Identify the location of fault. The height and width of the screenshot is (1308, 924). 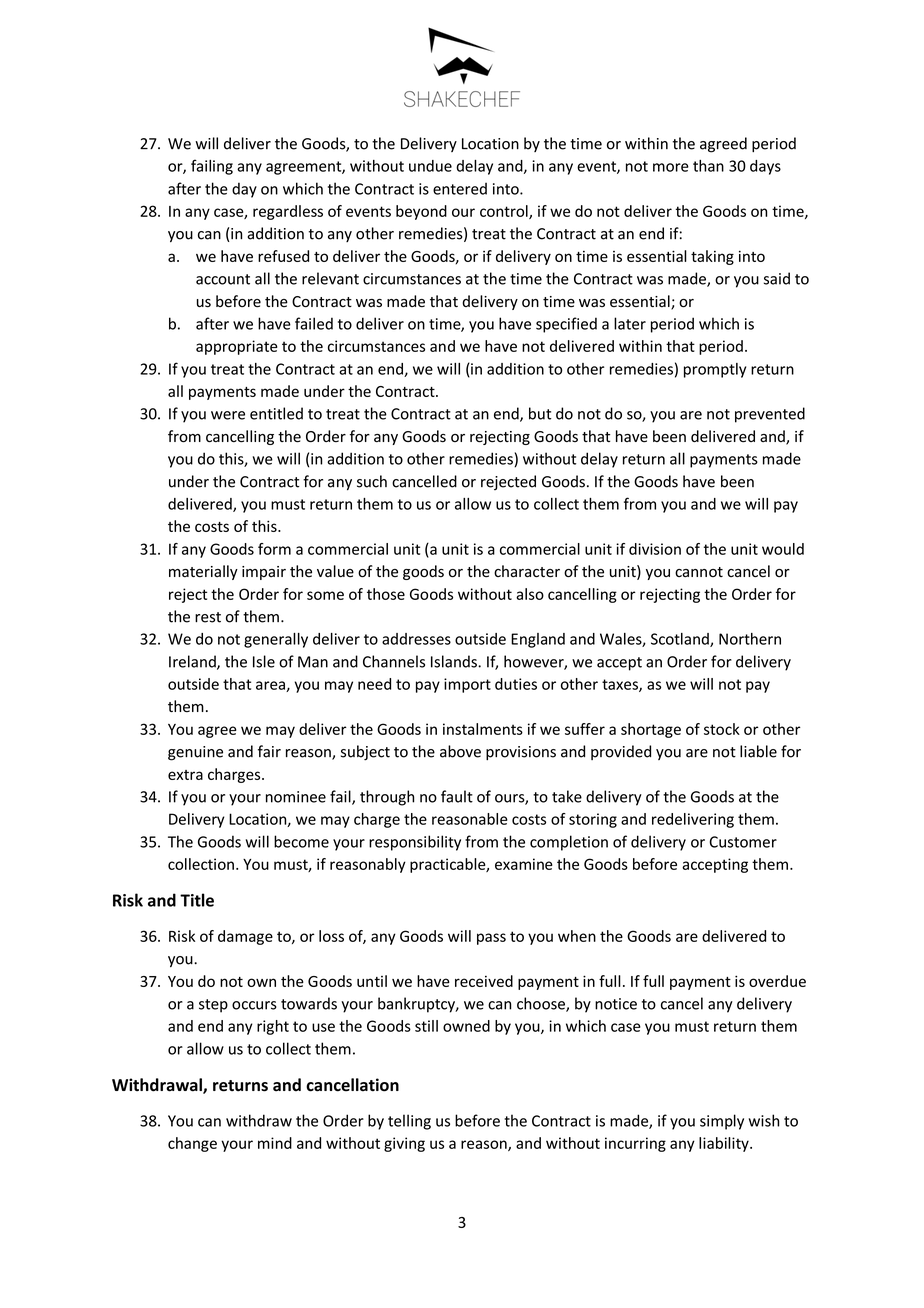
(457, 796).
